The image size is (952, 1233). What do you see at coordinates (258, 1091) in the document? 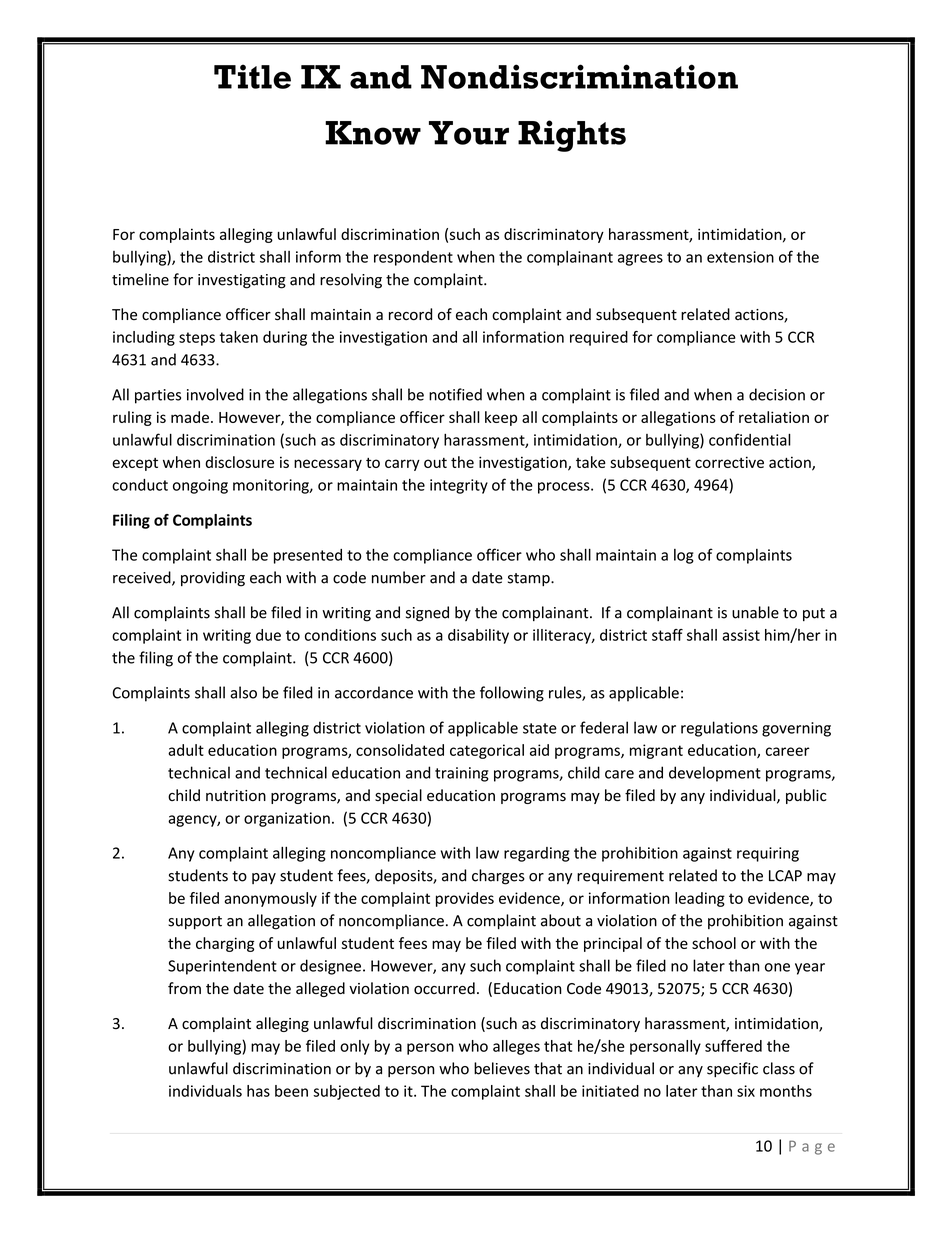
I see `has` at bounding box center [258, 1091].
